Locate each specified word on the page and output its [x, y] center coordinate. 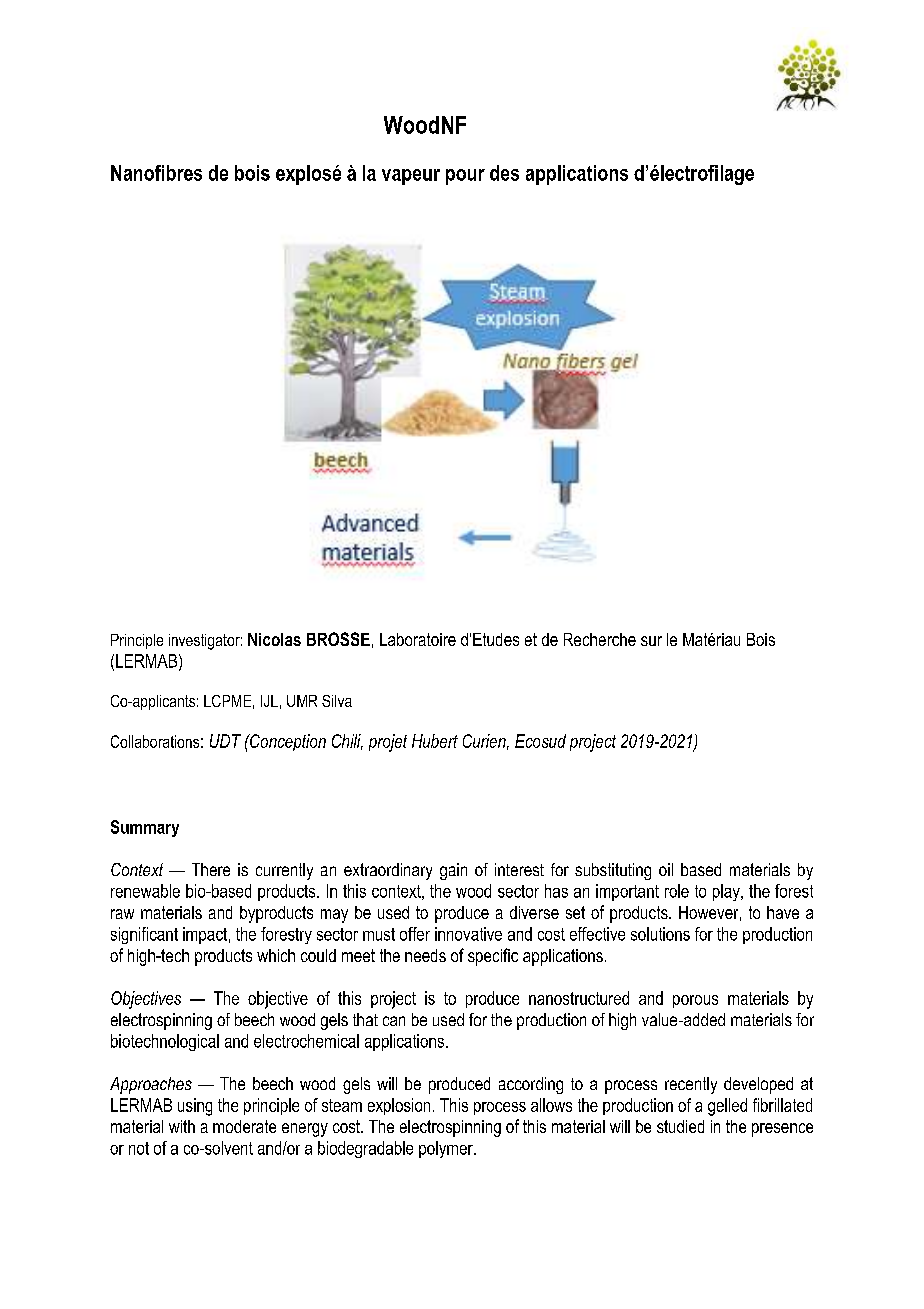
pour [465, 177]
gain [453, 871]
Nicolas [274, 639]
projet [388, 743]
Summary [145, 828]
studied [680, 1126]
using [195, 1107]
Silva [337, 701]
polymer [447, 1149]
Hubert [435, 741]
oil [666, 869]
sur [651, 641]
